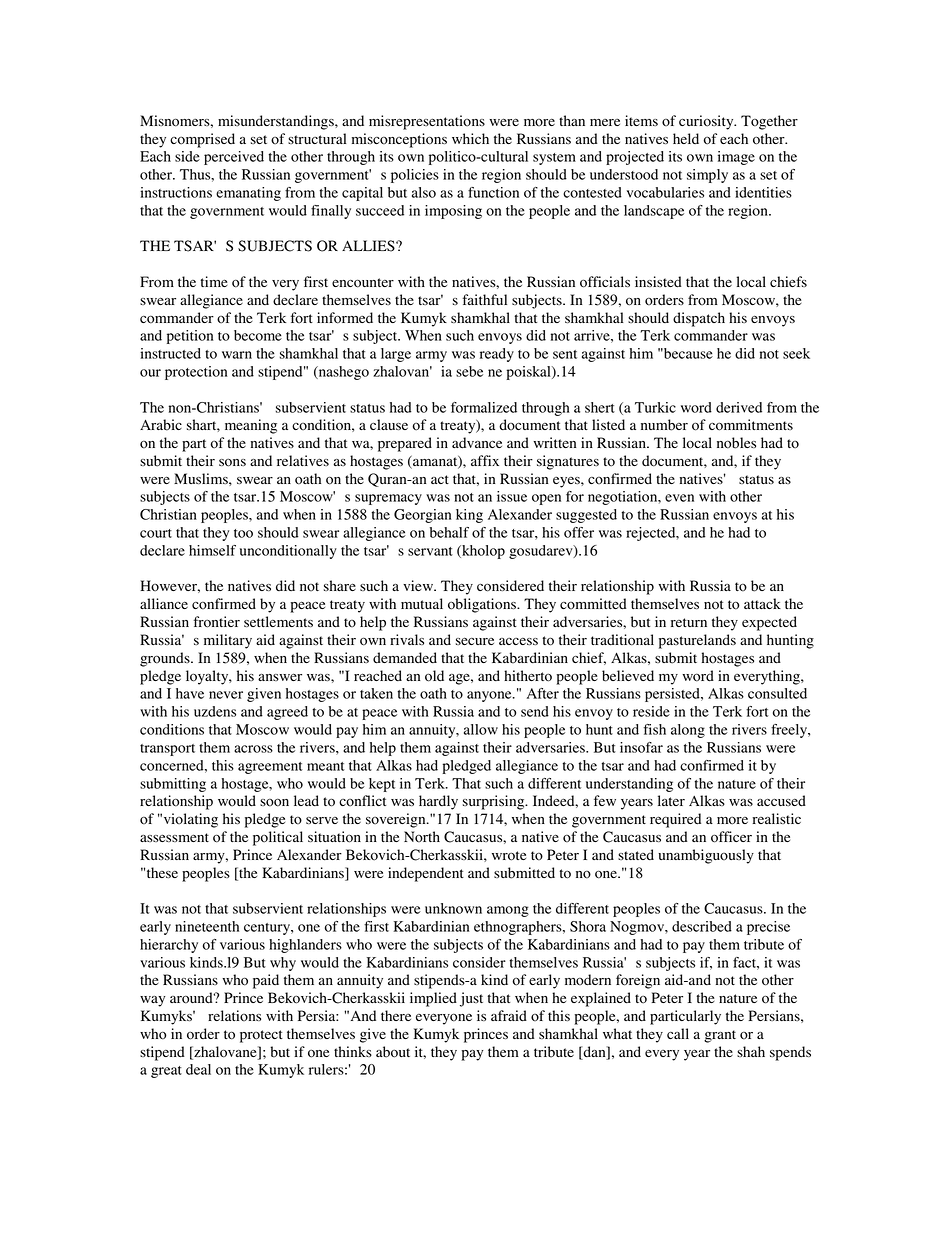 The image size is (952, 1233). Describe the element at coordinates (497, 355) in the document. I see `ready` at that location.
